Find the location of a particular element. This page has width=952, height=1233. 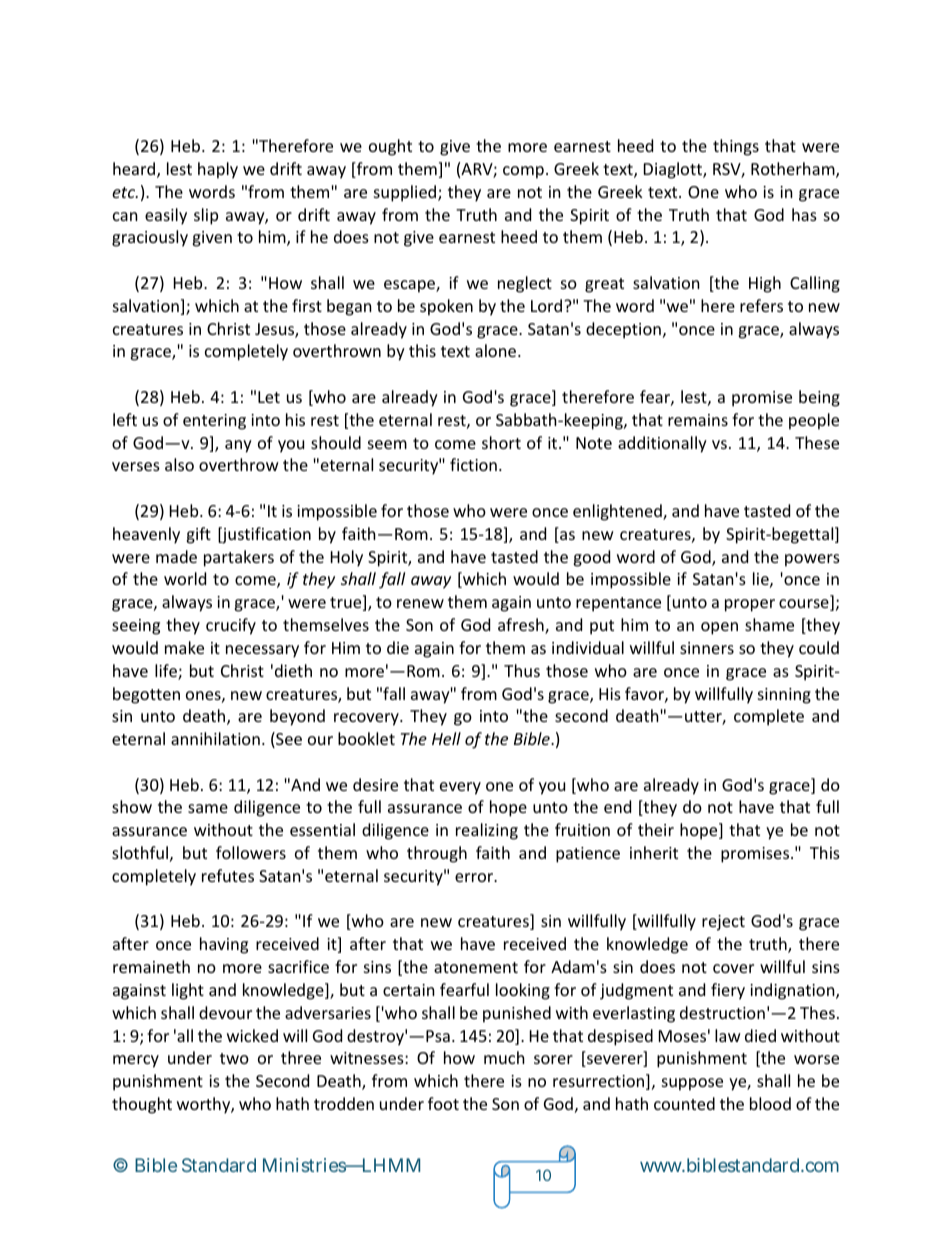

additionally is located at coordinates (662, 444).
